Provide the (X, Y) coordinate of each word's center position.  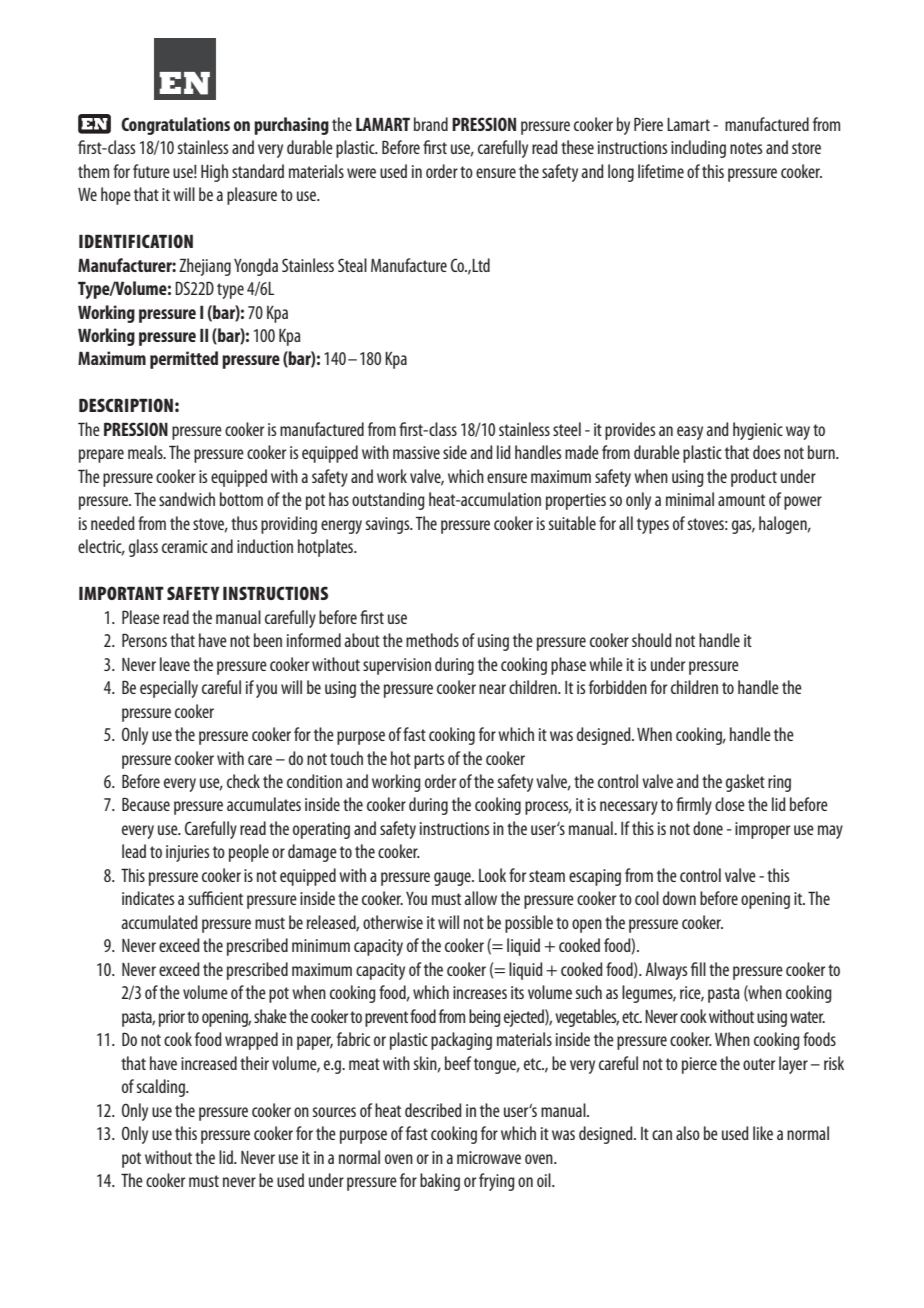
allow (480, 898)
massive (416, 452)
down (679, 898)
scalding (162, 1088)
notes (746, 148)
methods (432, 640)
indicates (148, 898)
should (652, 640)
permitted (184, 360)
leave (175, 664)
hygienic (758, 431)
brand (431, 124)
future (151, 171)
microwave (489, 1157)
